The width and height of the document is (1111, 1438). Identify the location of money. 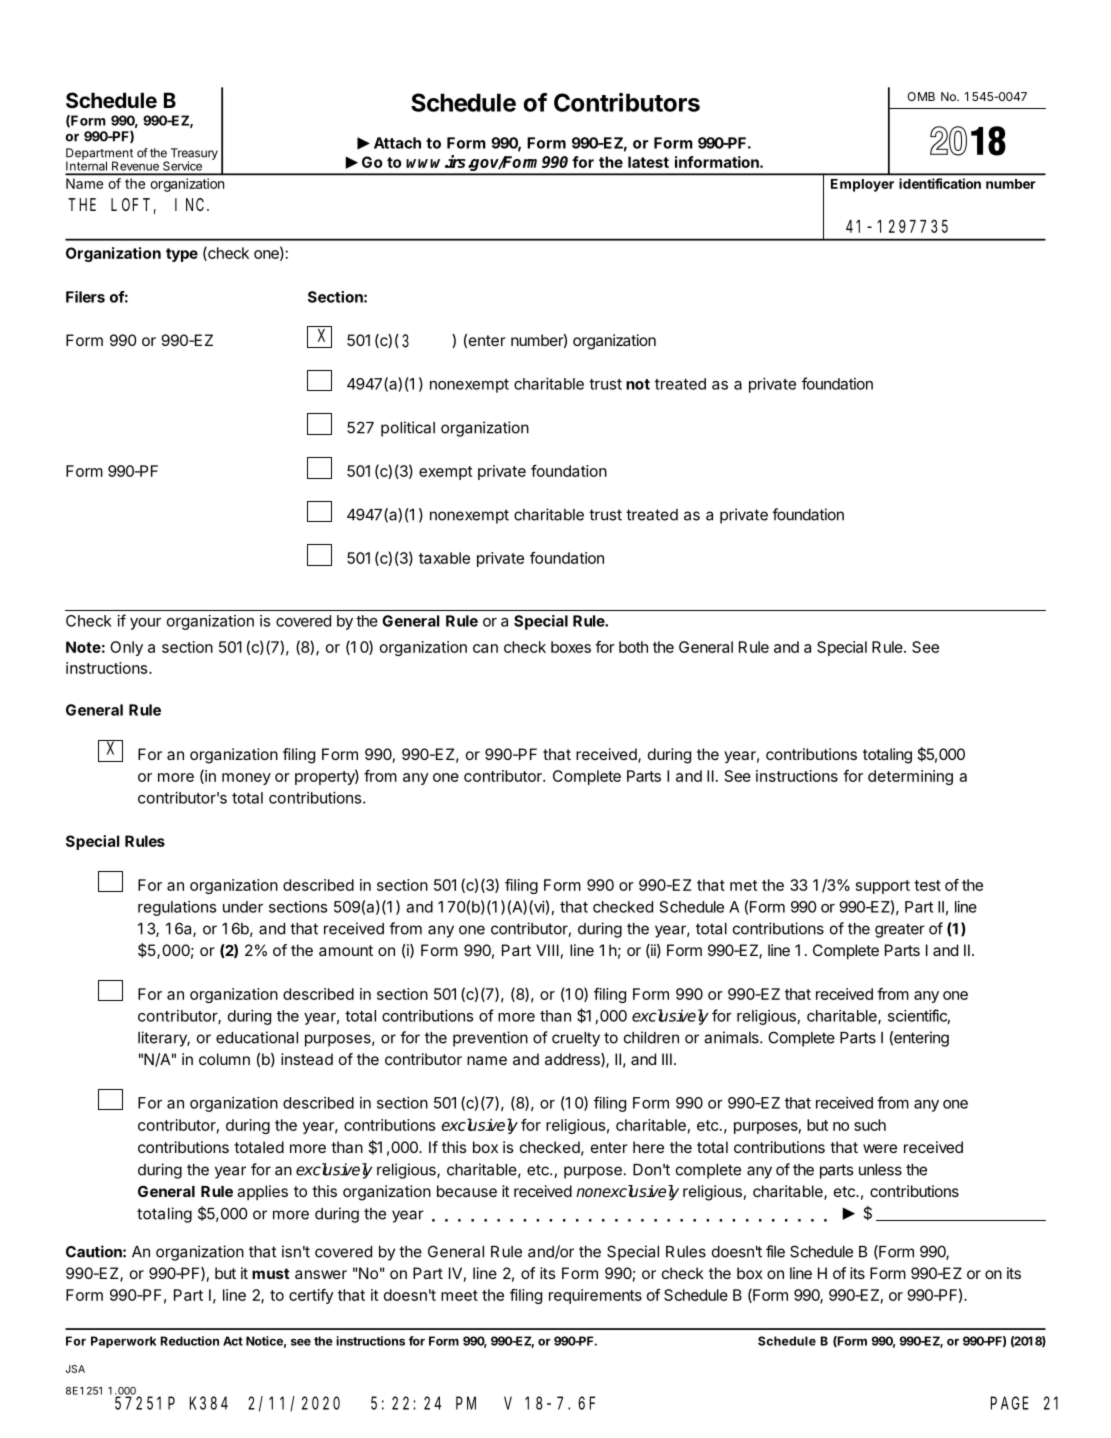
(246, 779).
